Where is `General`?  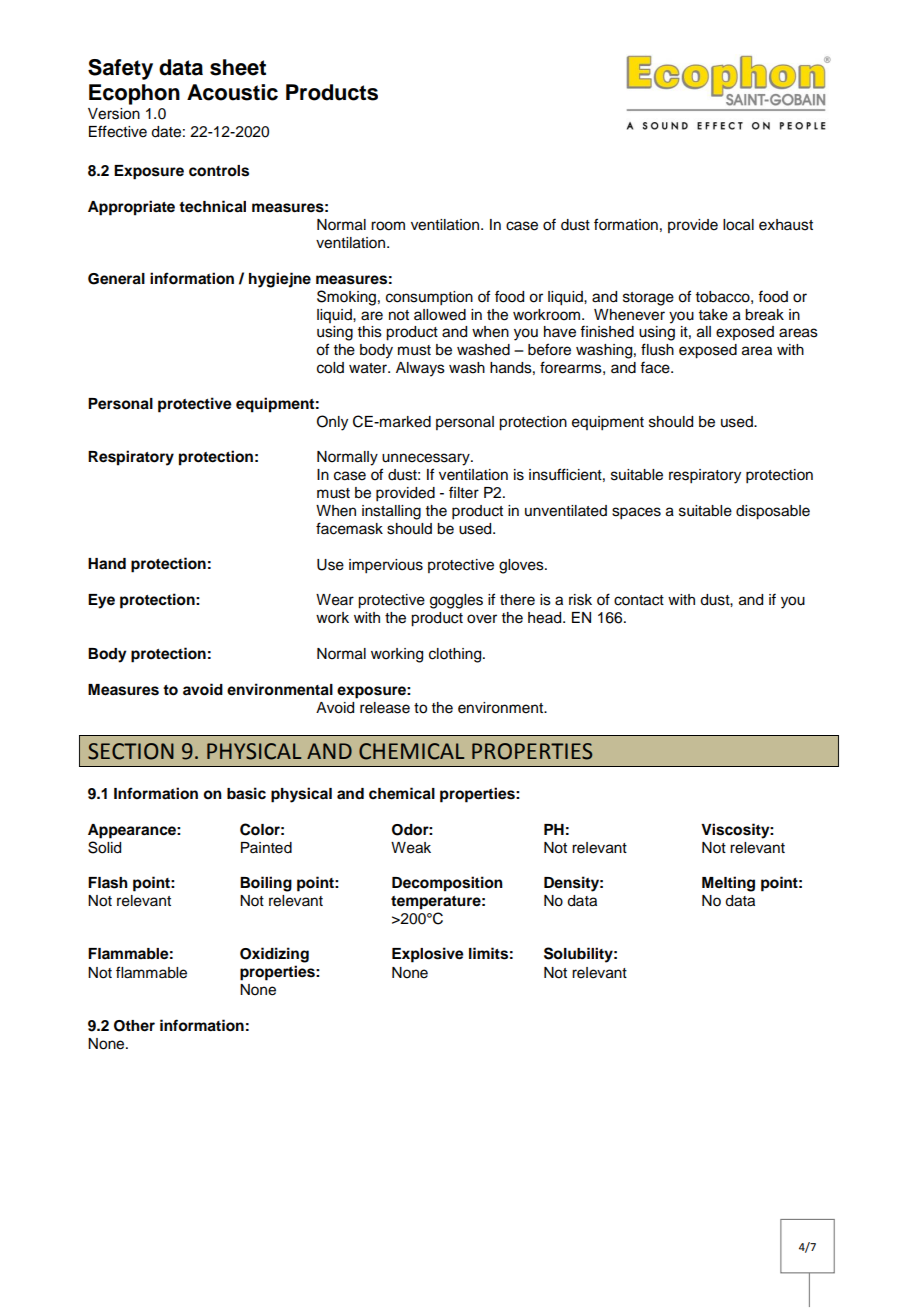
General is located at coordinates (116, 279).
